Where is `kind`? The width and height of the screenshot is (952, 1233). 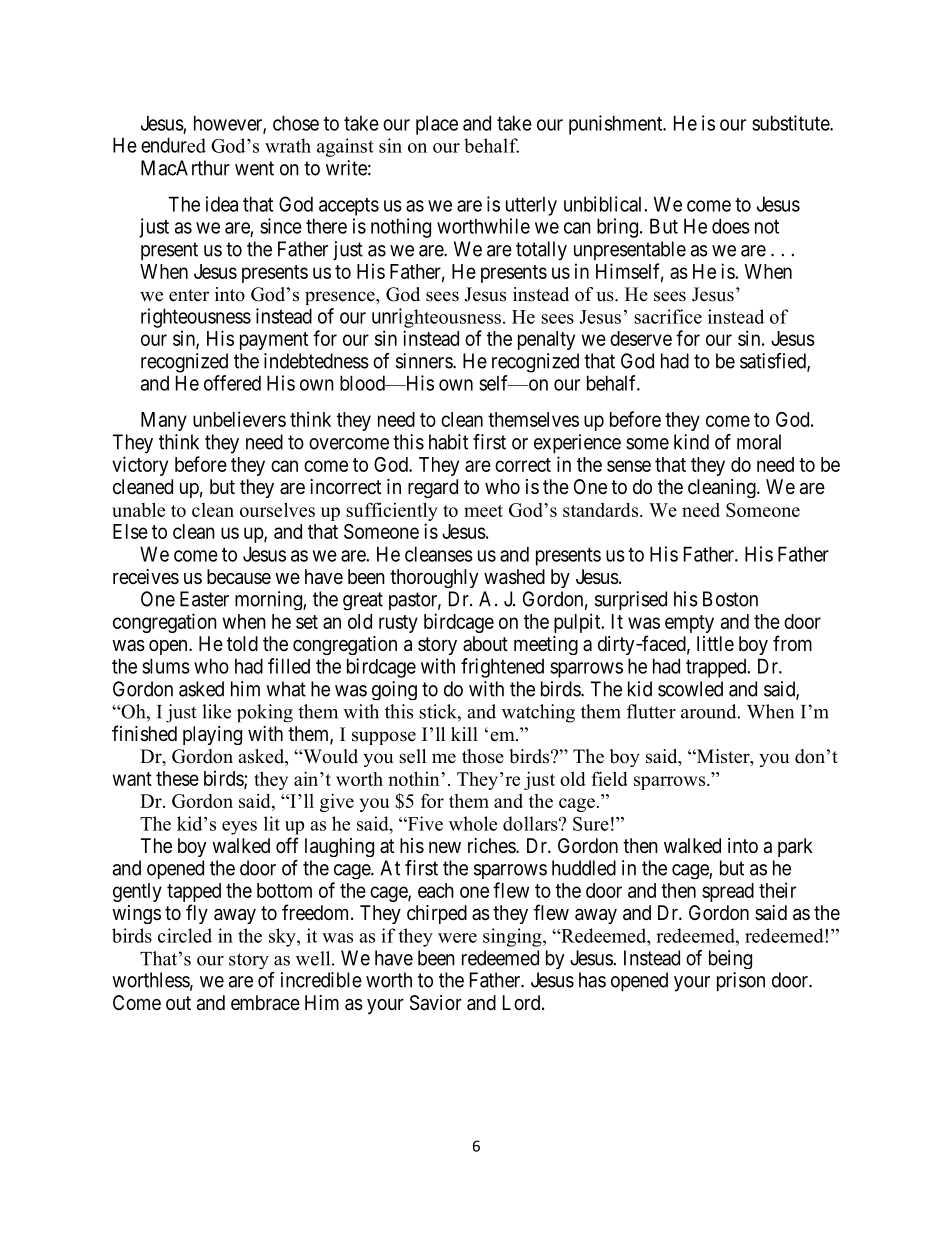 kind is located at coordinates (691, 442).
